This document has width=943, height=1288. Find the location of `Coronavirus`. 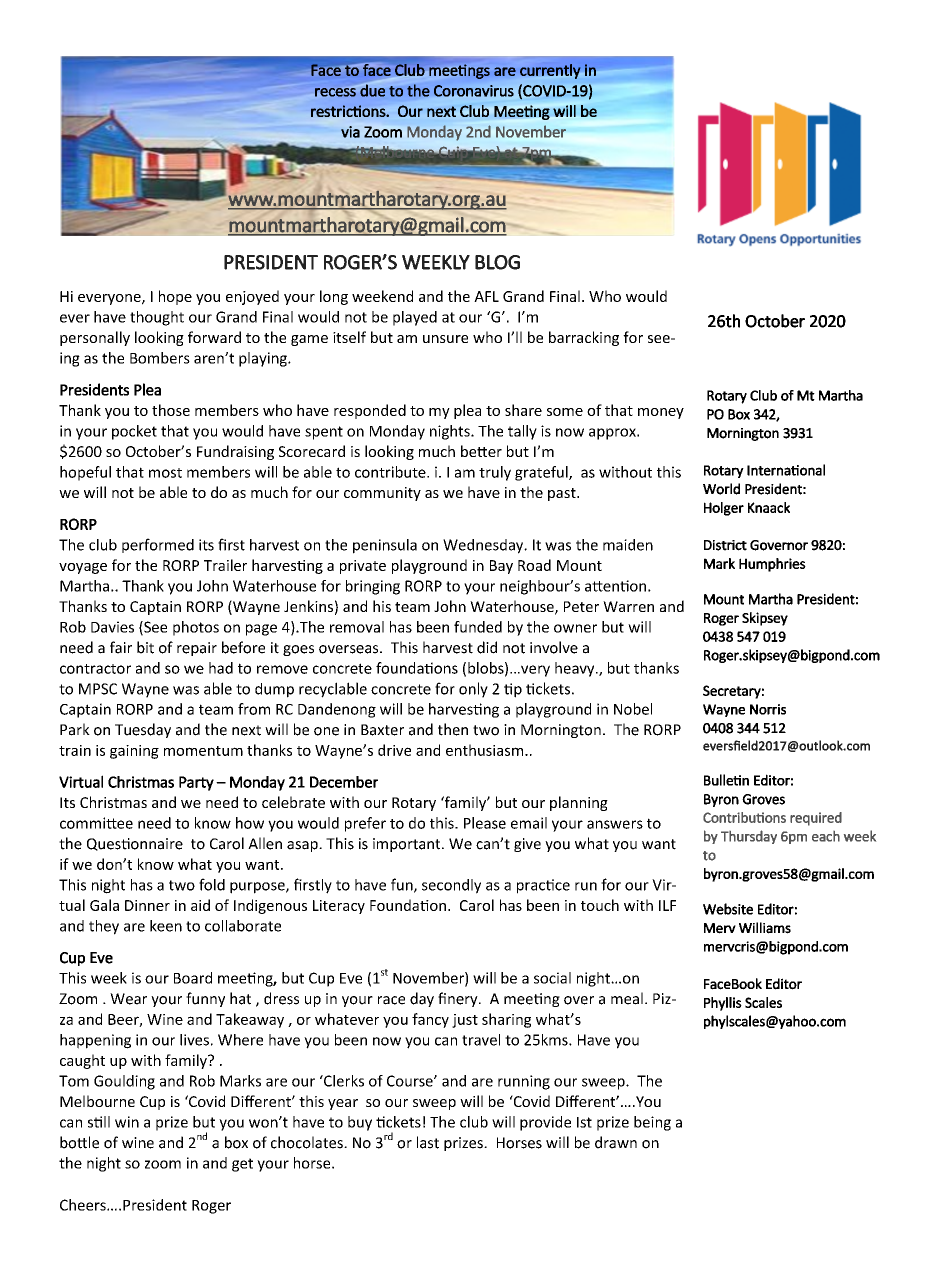

Coronavirus is located at coordinates (474, 91).
